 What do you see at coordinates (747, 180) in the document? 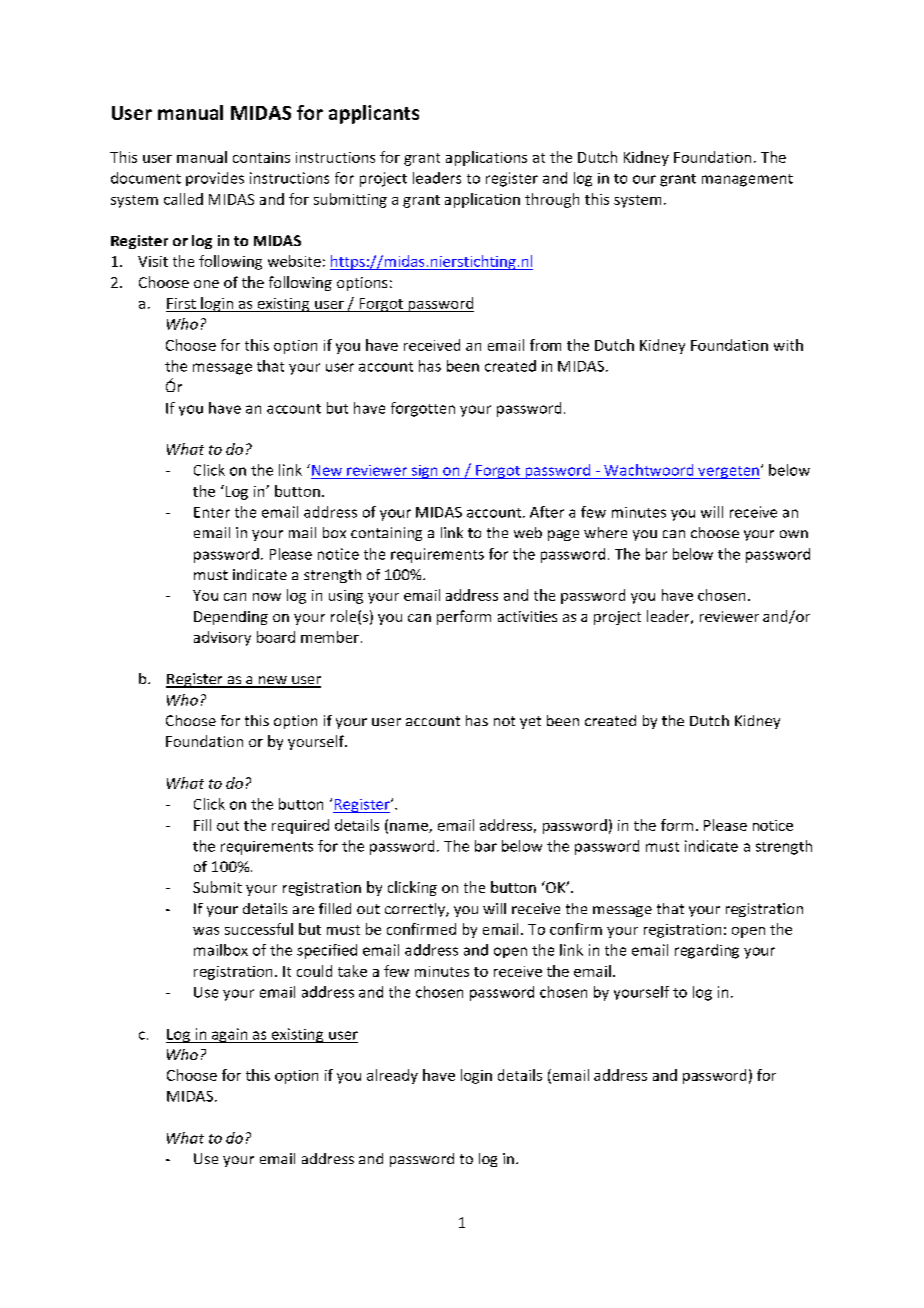
I see `management` at bounding box center [747, 180].
